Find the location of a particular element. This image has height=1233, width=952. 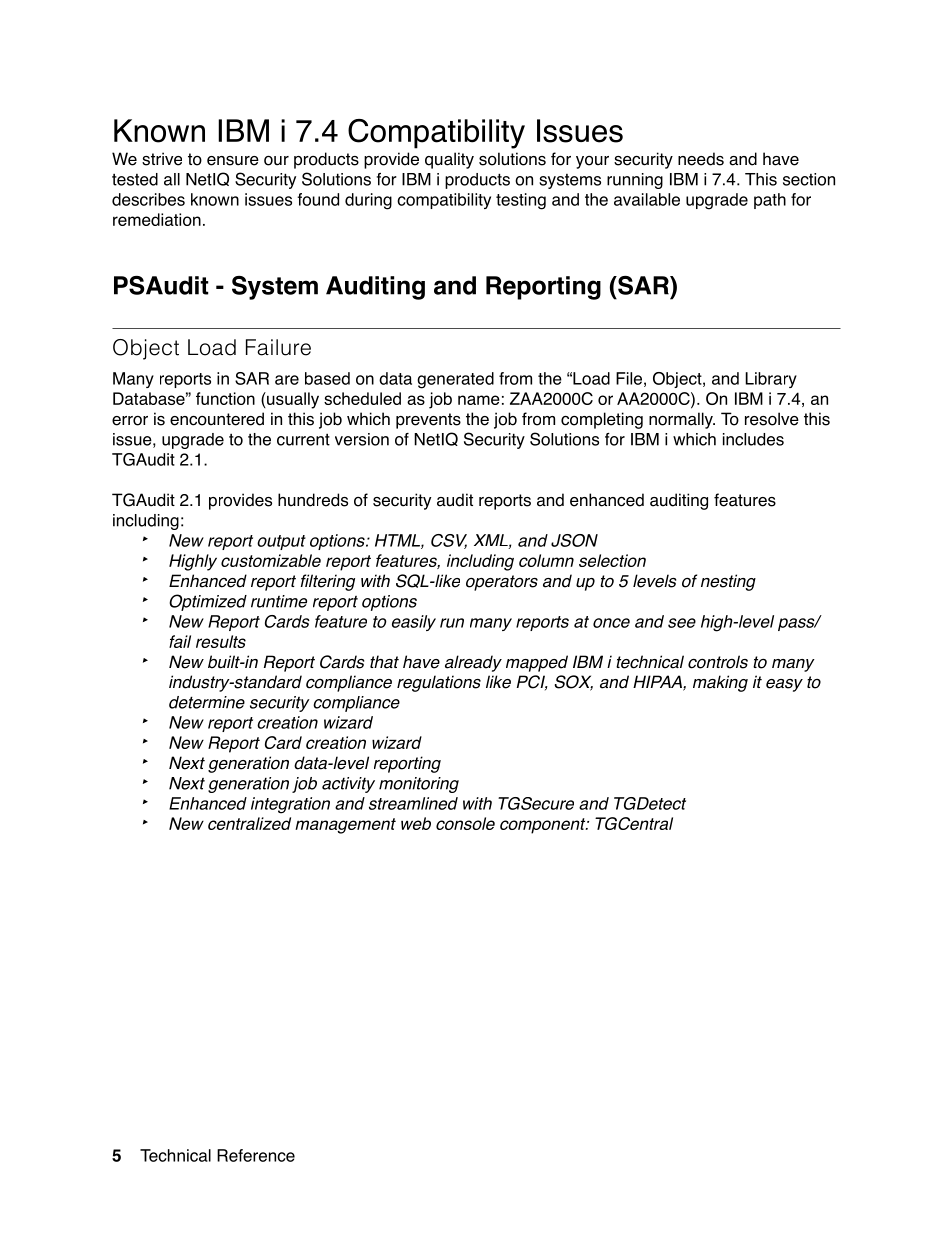

ensure is located at coordinates (233, 161).
